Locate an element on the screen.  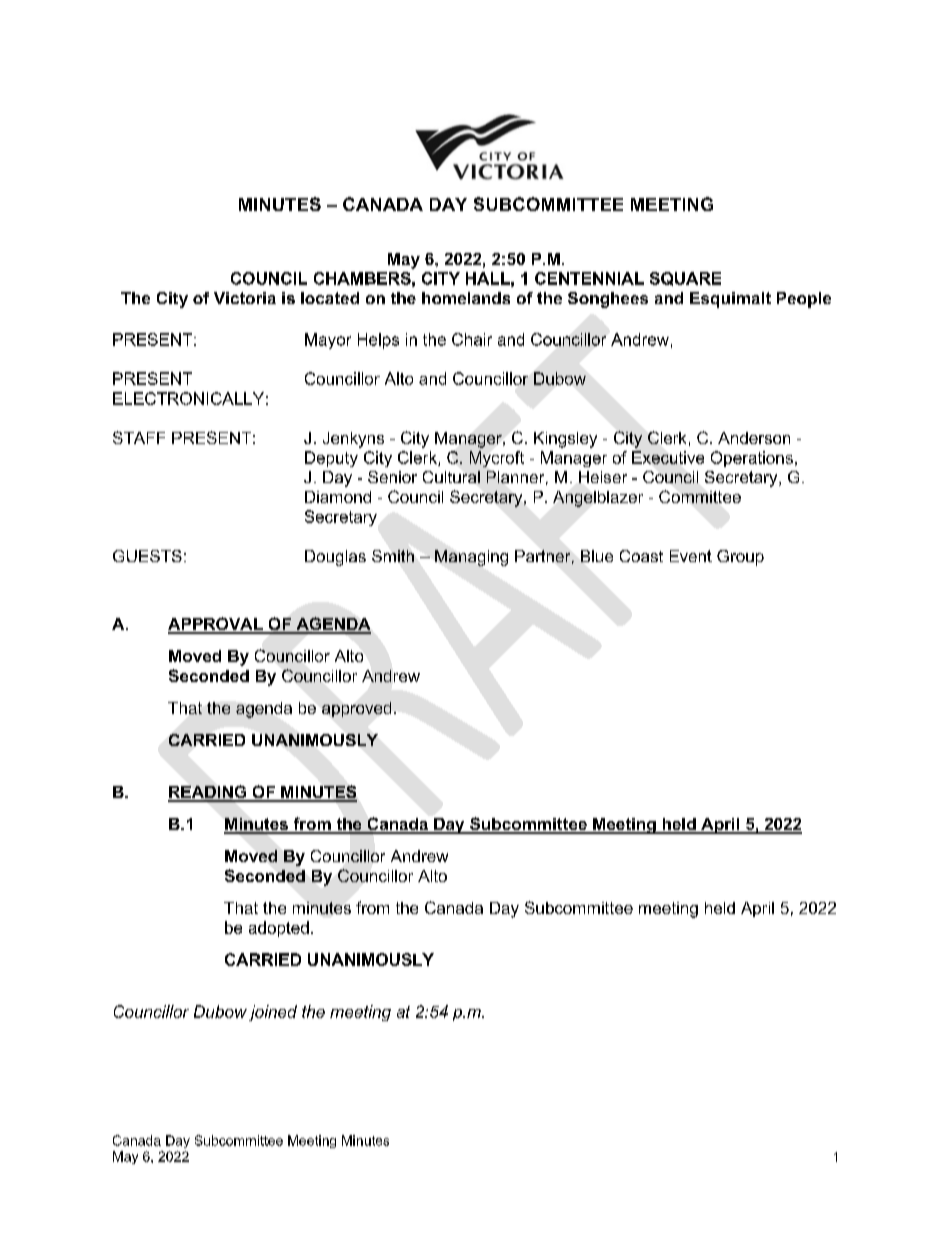
SQUARE is located at coordinates (685, 279).
